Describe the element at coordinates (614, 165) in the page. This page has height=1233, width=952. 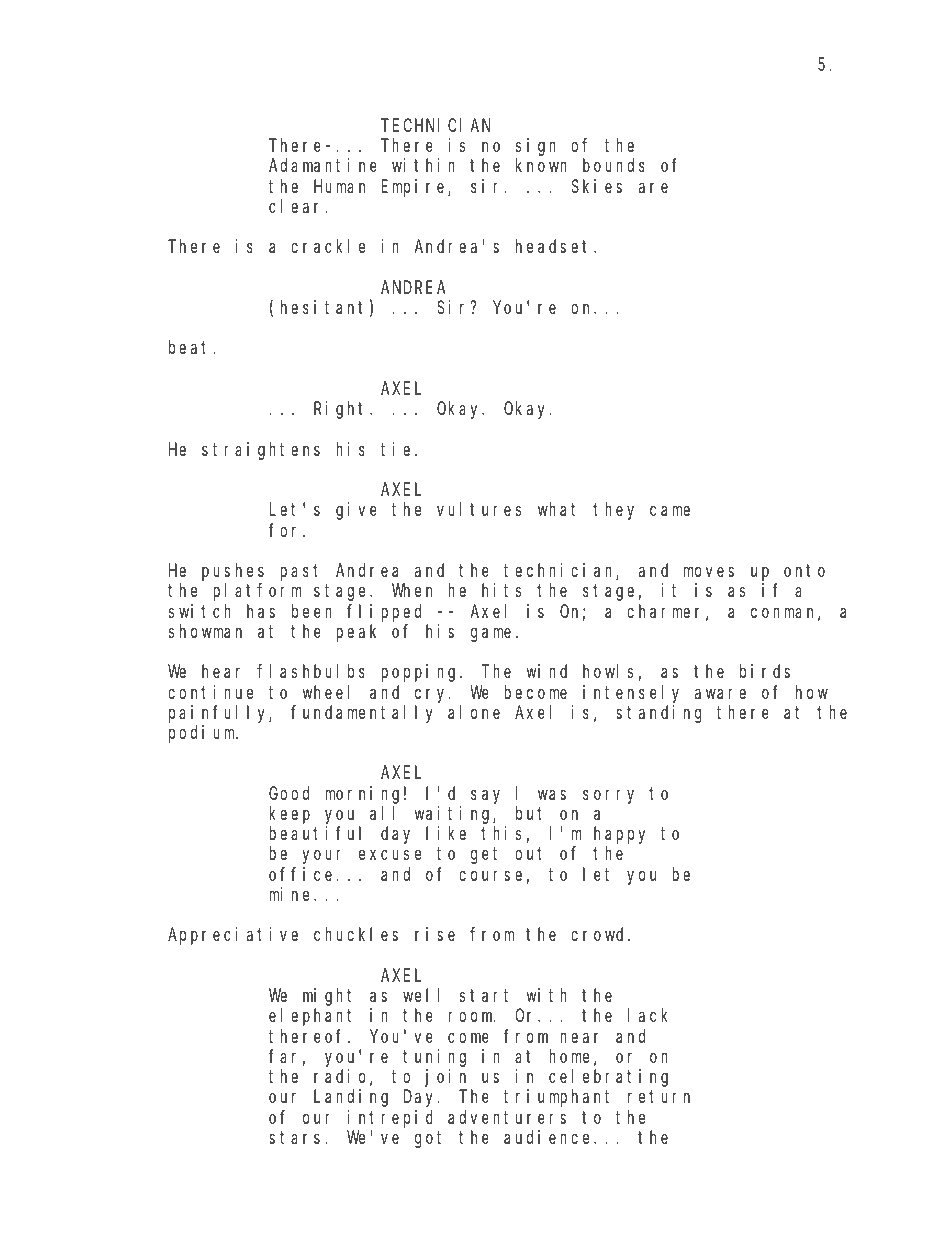
I see `bounds` at that location.
